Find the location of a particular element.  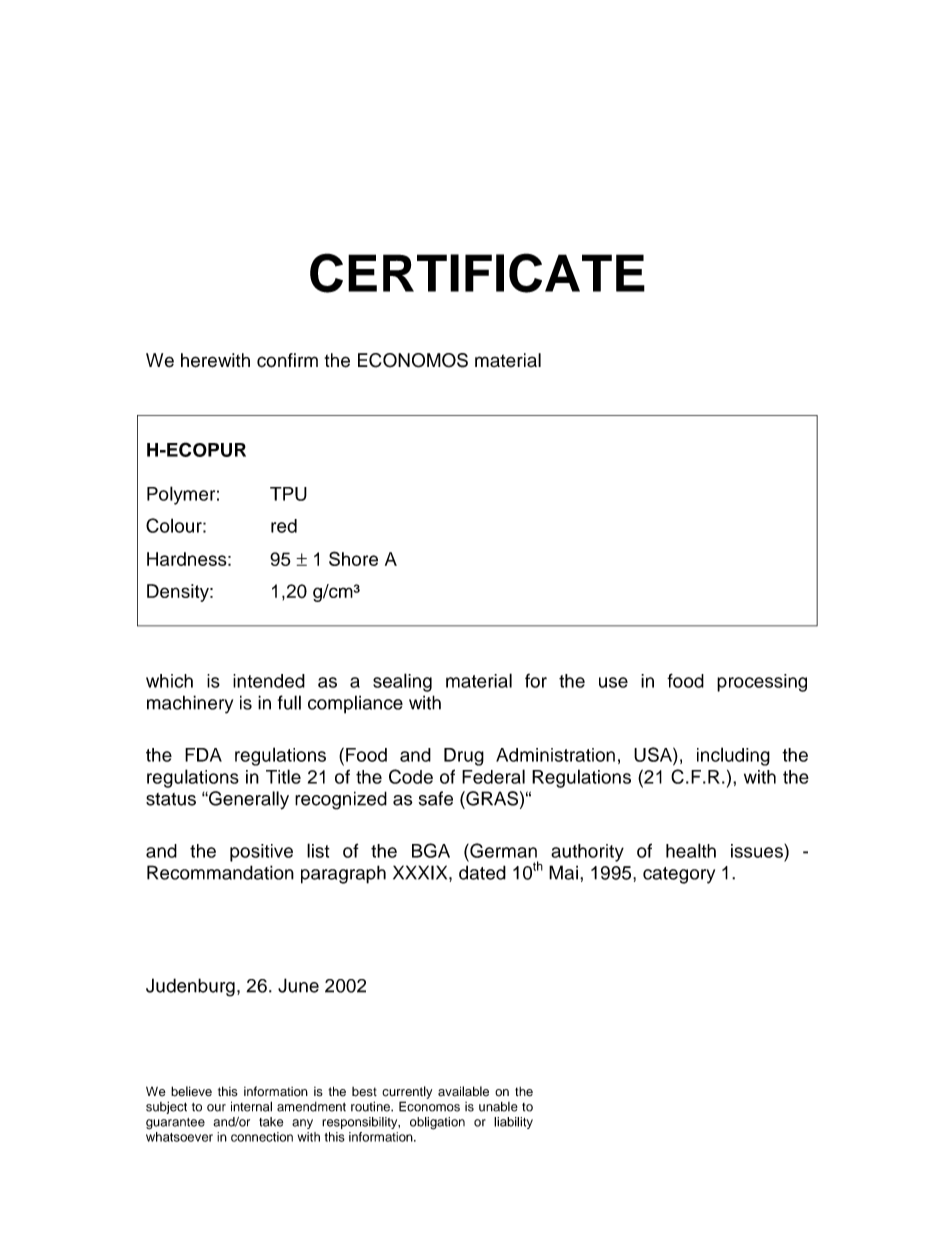

sealing is located at coordinates (402, 682).
